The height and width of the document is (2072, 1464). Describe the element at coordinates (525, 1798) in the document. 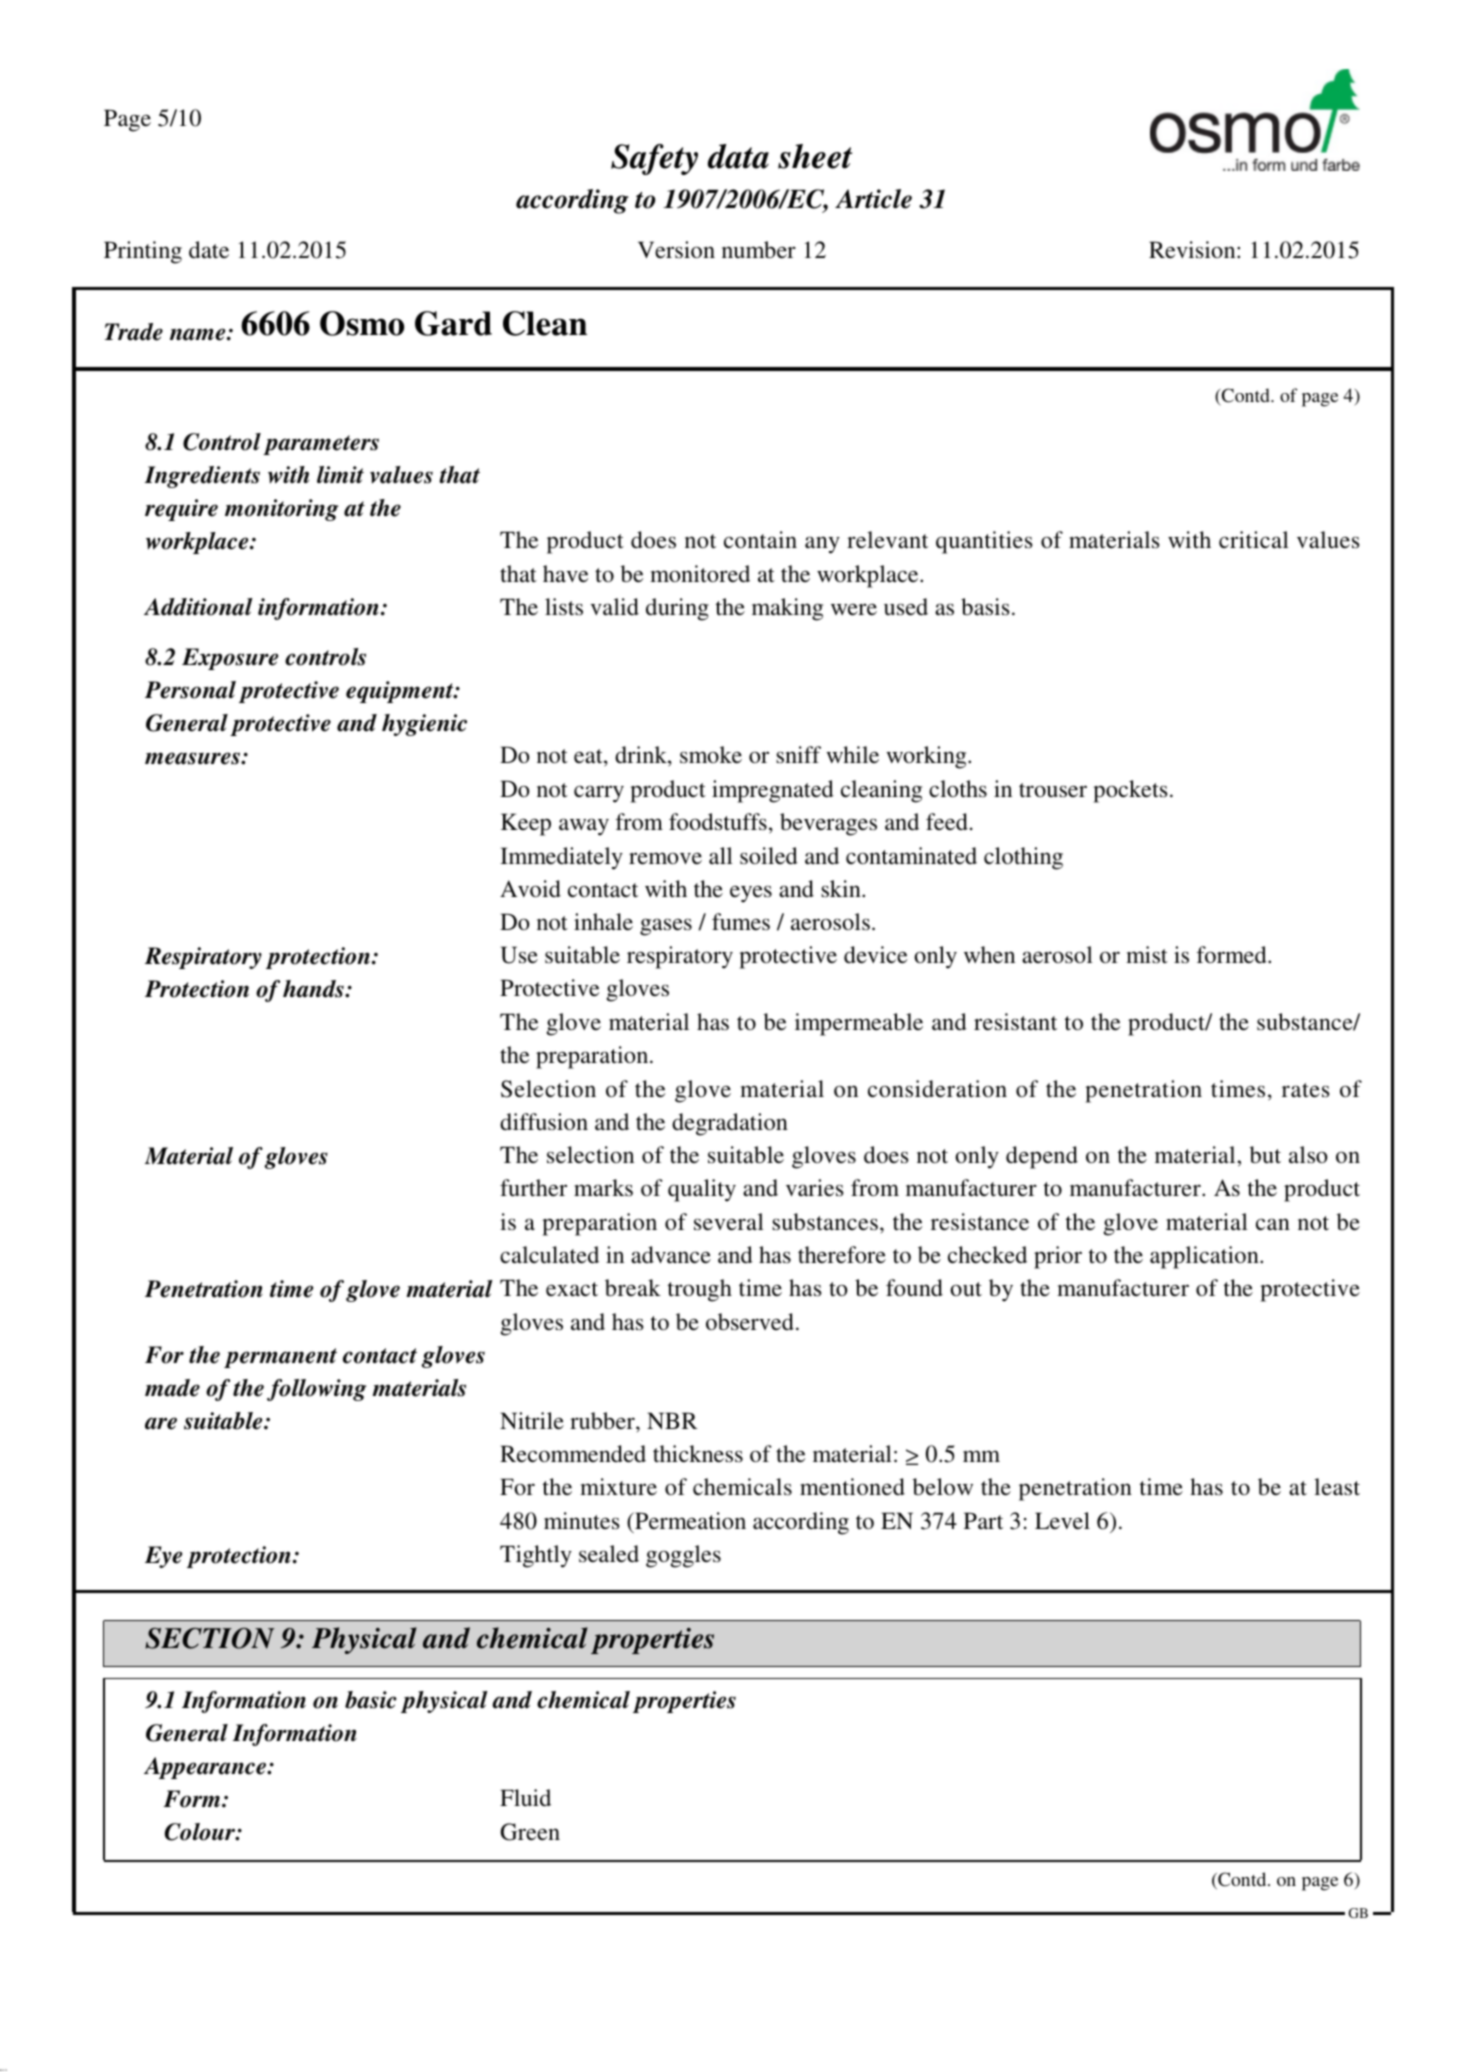

I see `Fluid` at that location.
